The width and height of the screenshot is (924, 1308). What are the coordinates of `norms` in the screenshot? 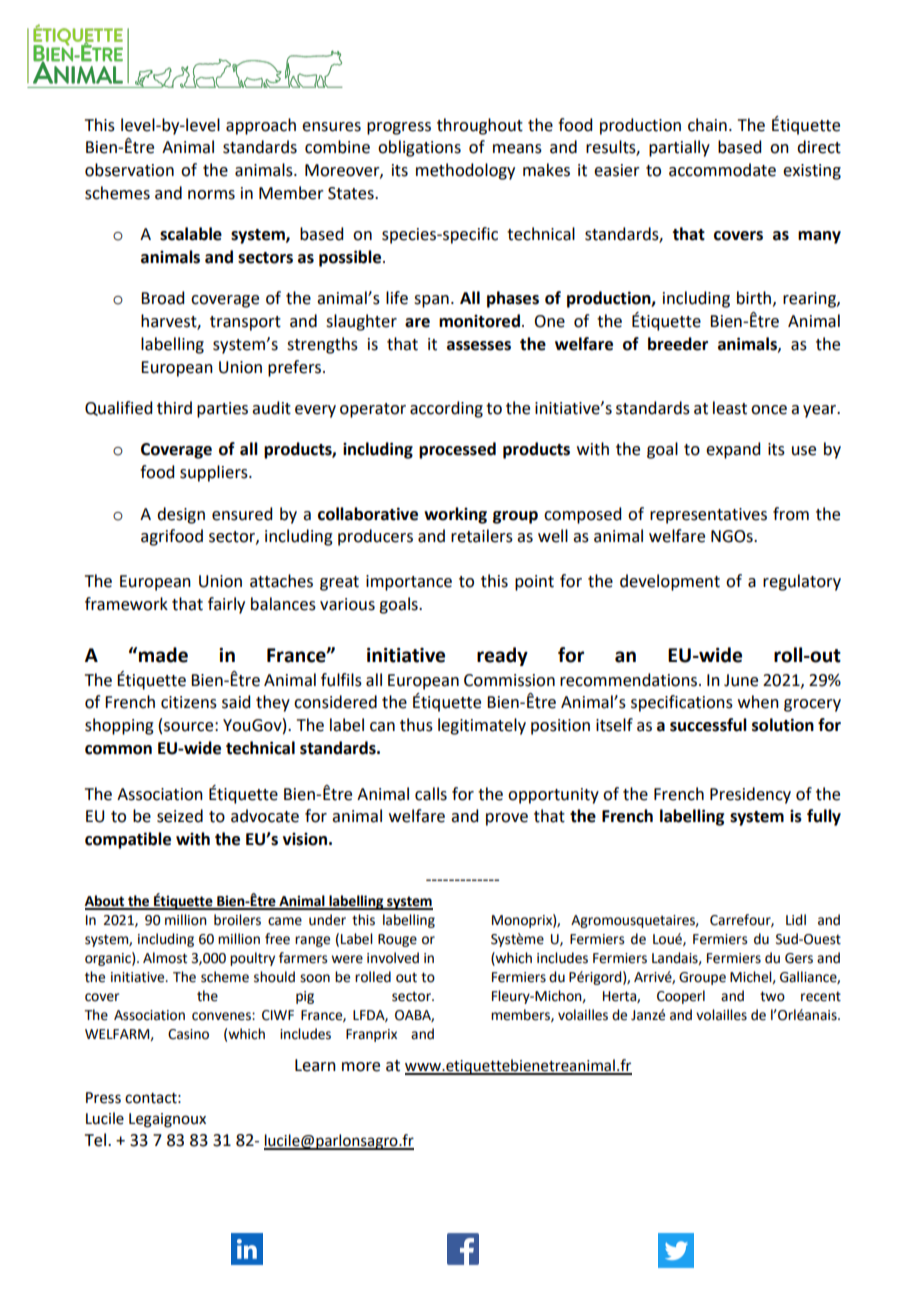 It's located at (211, 195).
